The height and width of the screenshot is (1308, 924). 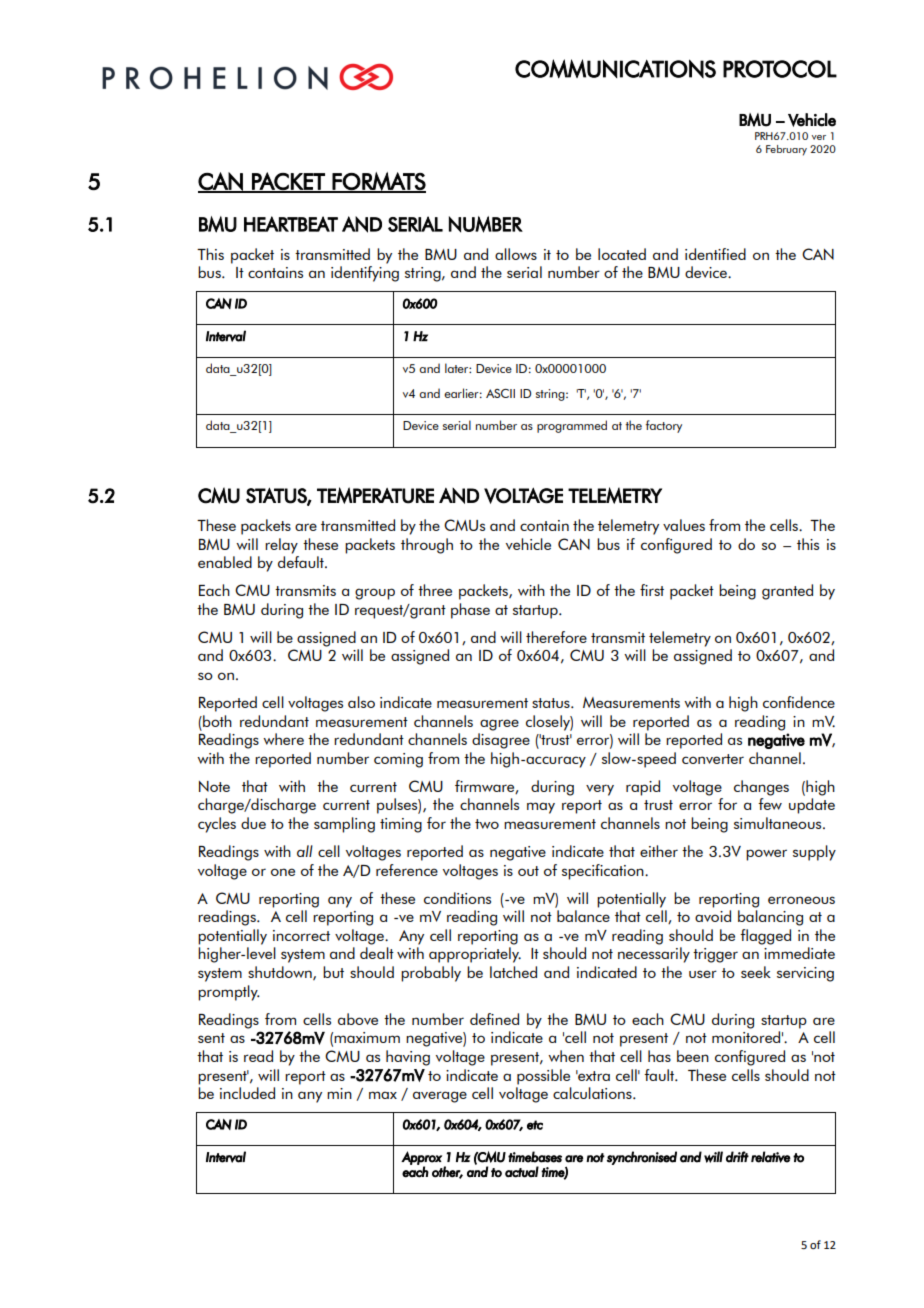 I want to click on due, so click(x=253, y=823).
